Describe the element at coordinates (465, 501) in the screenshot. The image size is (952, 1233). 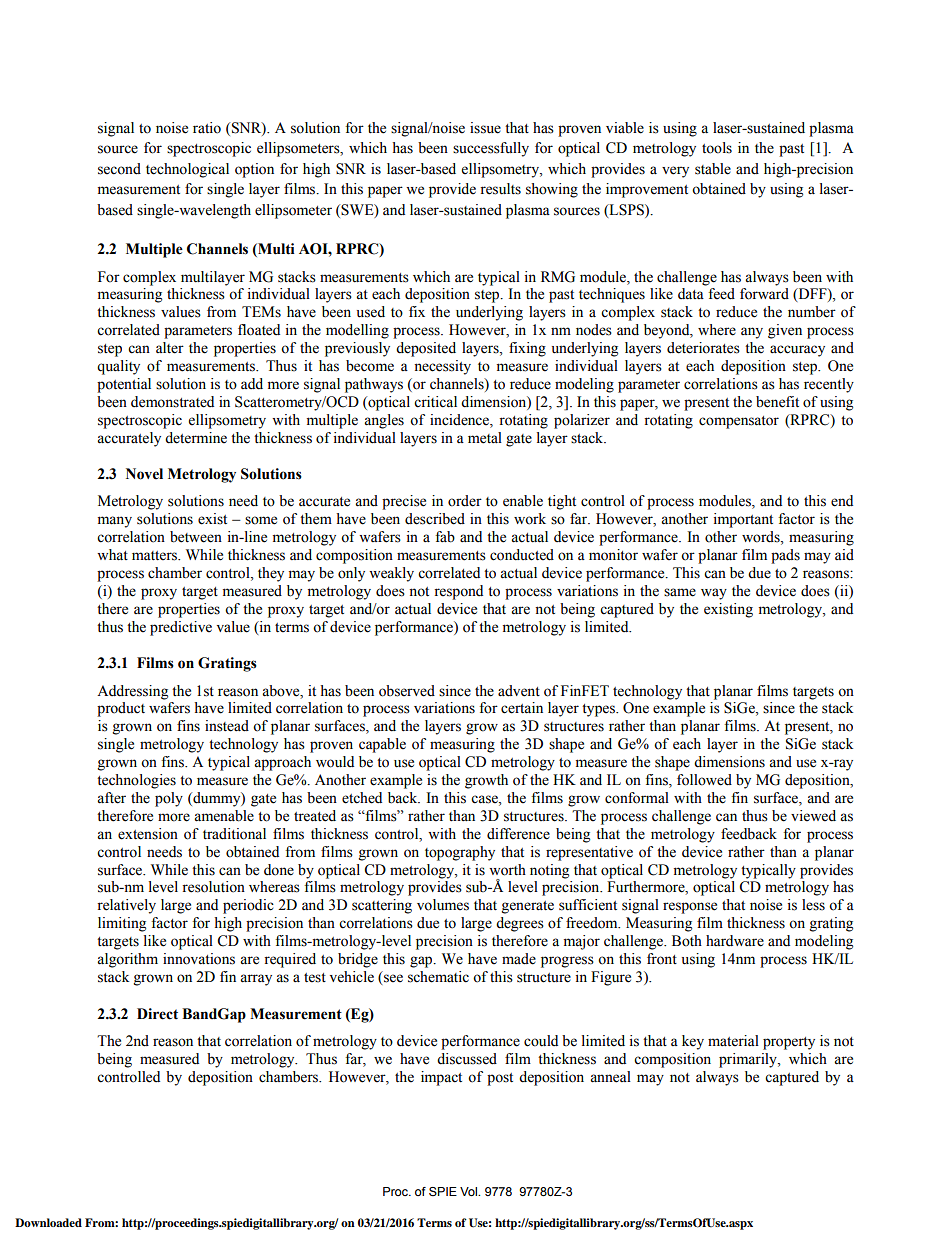
I see `order` at that location.
